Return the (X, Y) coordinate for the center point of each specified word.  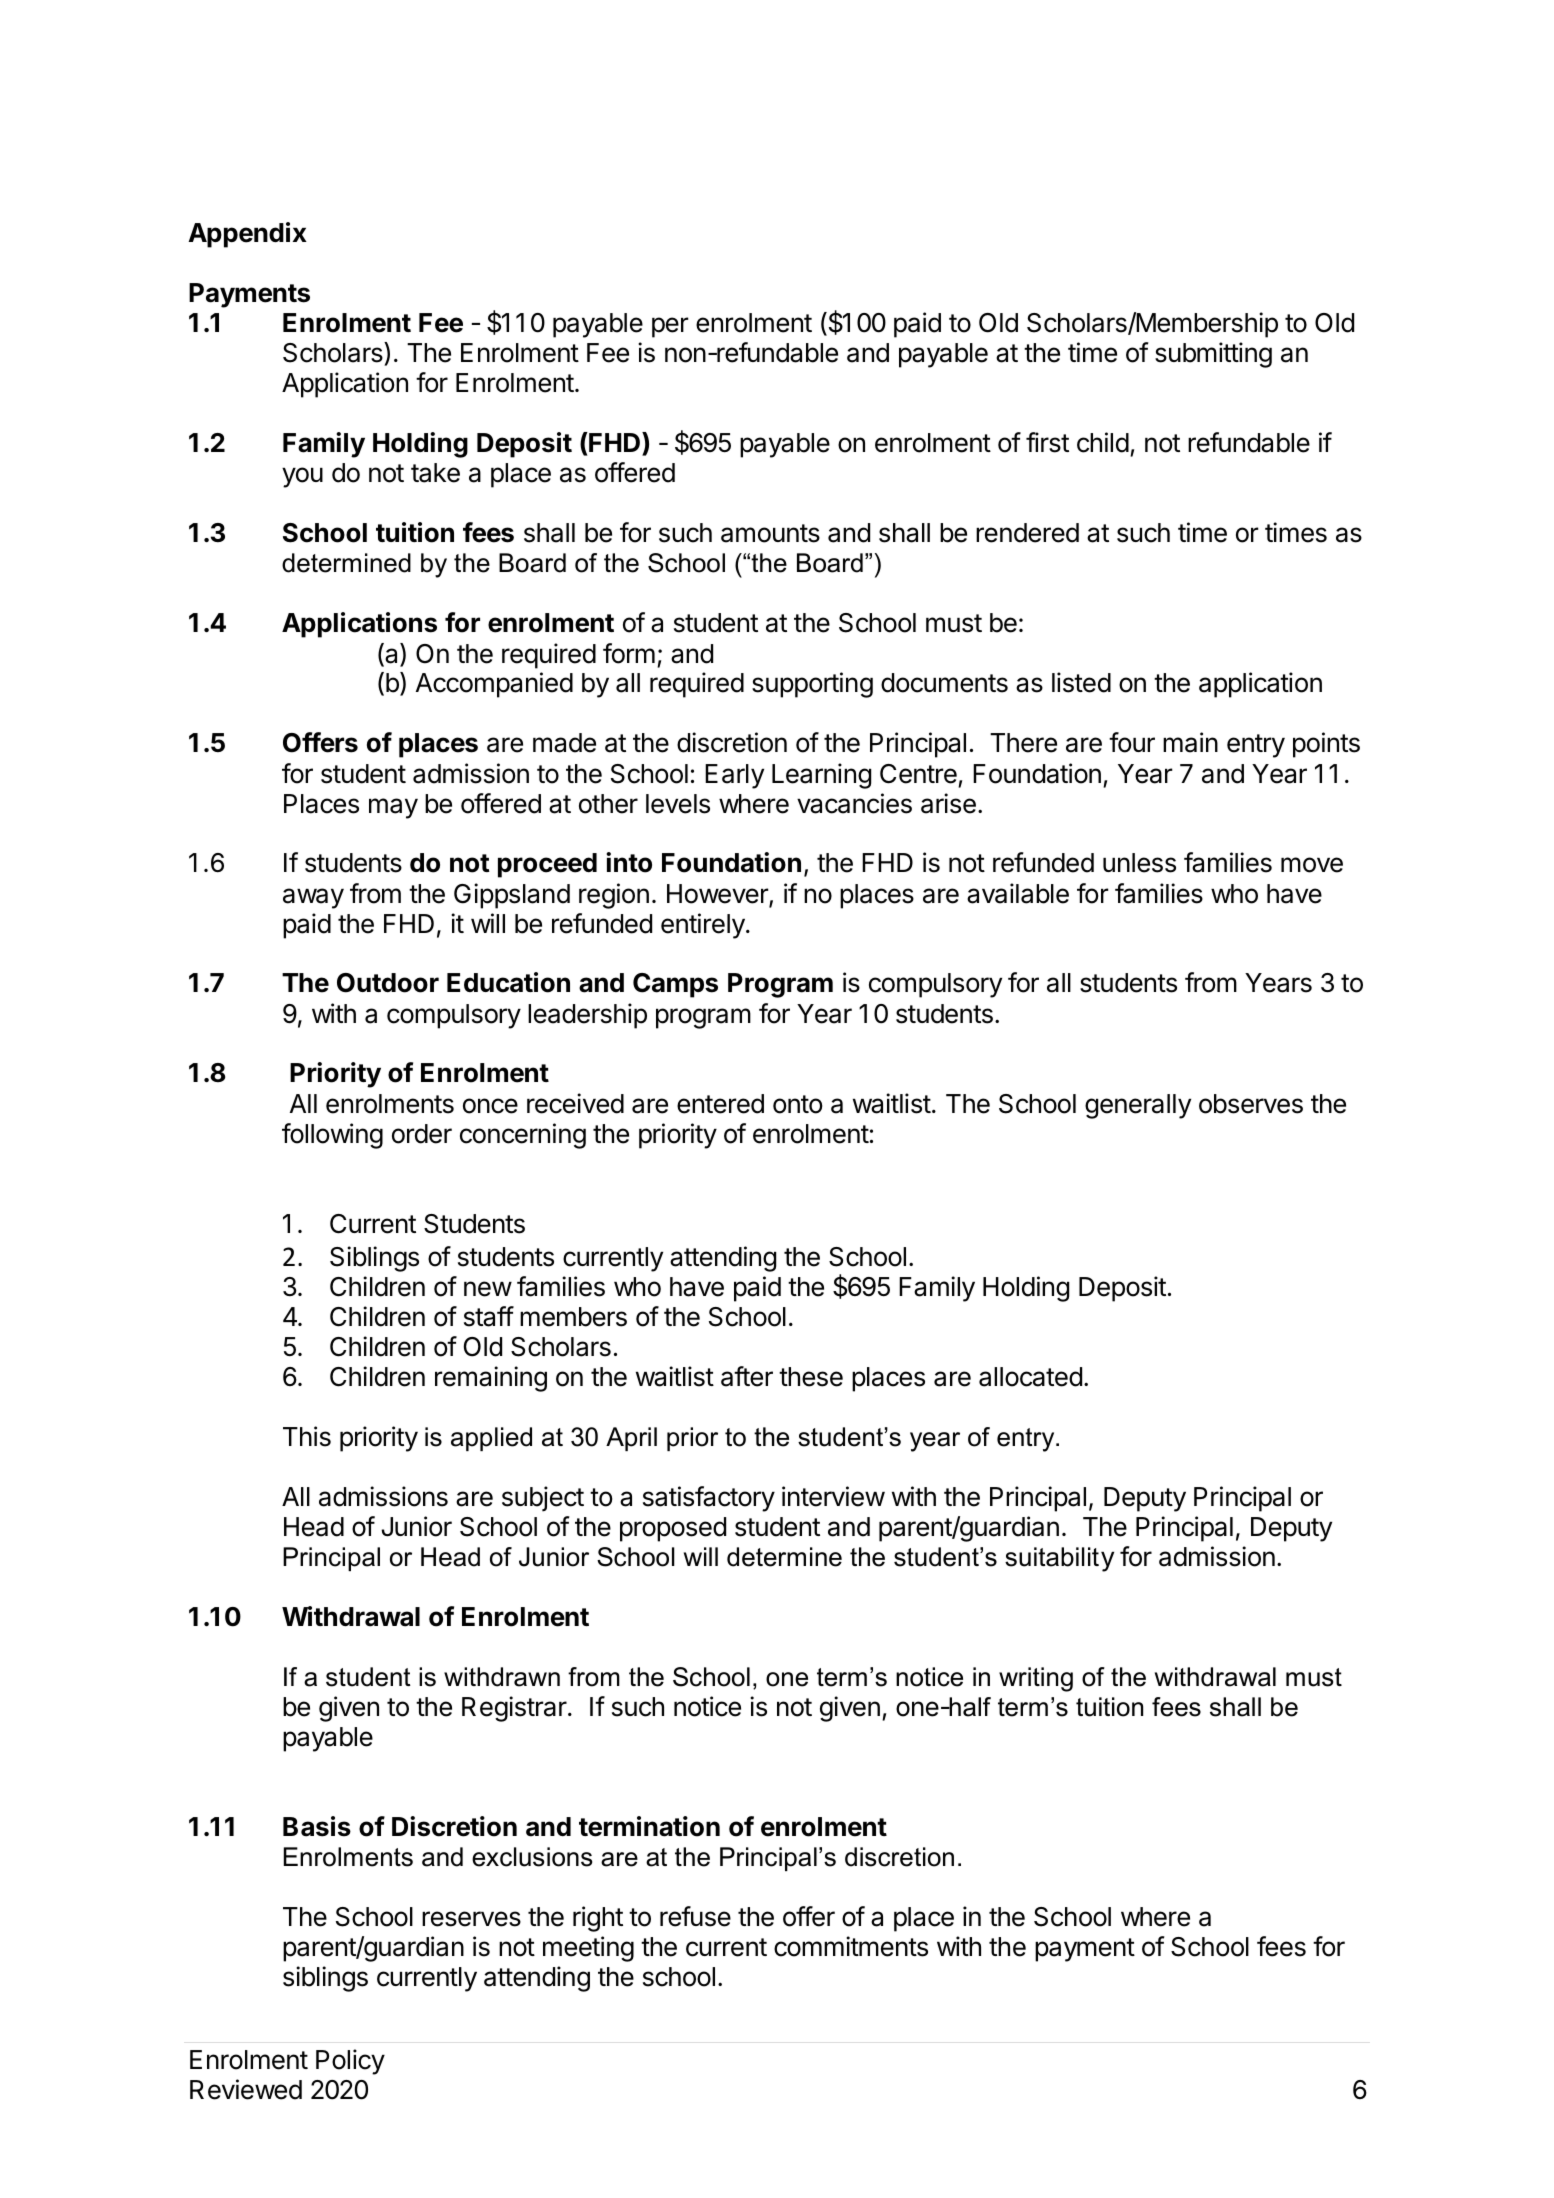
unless (1139, 863)
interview (833, 1496)
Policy (350, 2062)
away (313, 898)
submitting (1213, 355)
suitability (1059, 1559)
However (718, 895)
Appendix (247, 235)
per (670, 327)
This (307, 1436)
